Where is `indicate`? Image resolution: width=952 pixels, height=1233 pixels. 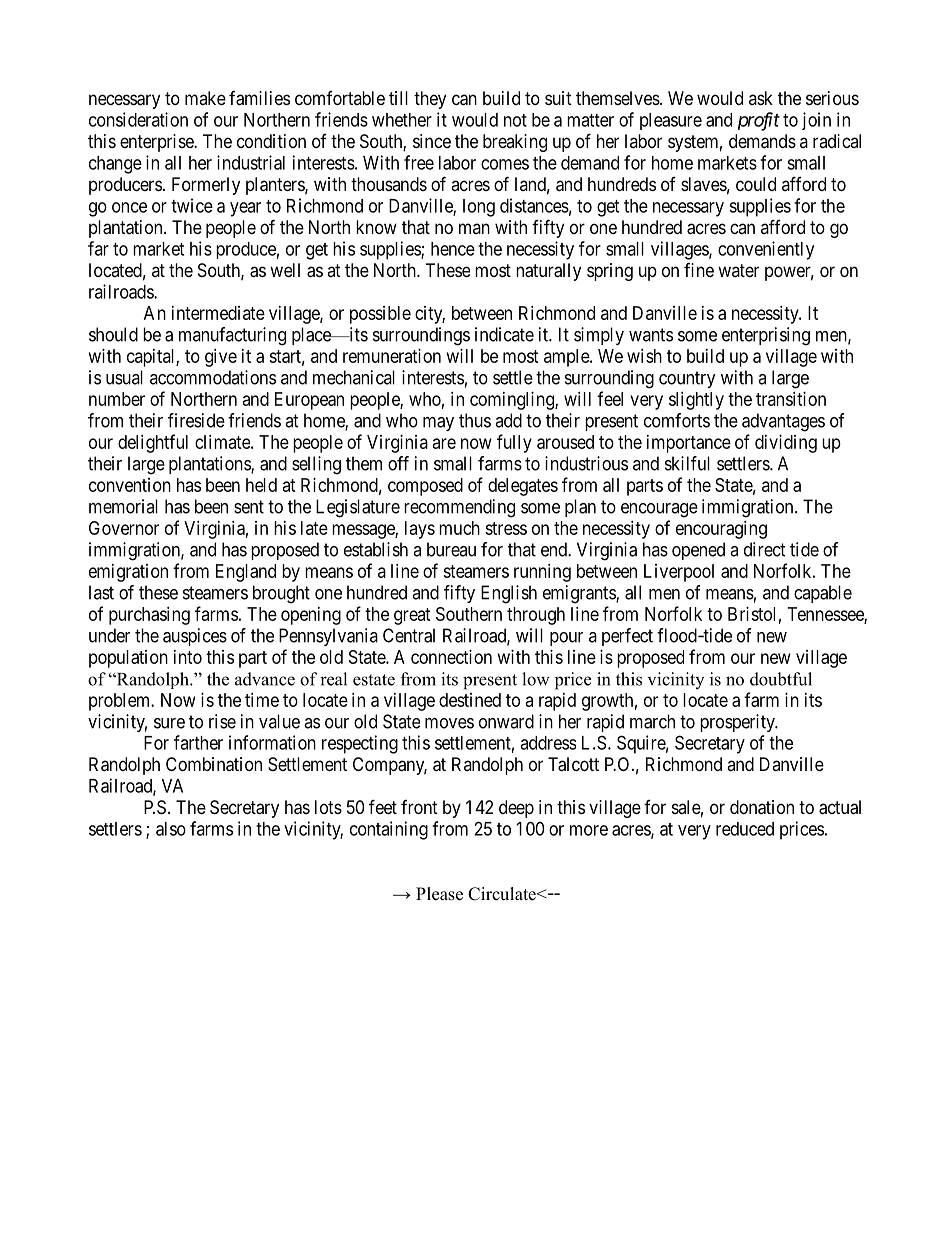
indicate is located at coordinates (504, 334).
